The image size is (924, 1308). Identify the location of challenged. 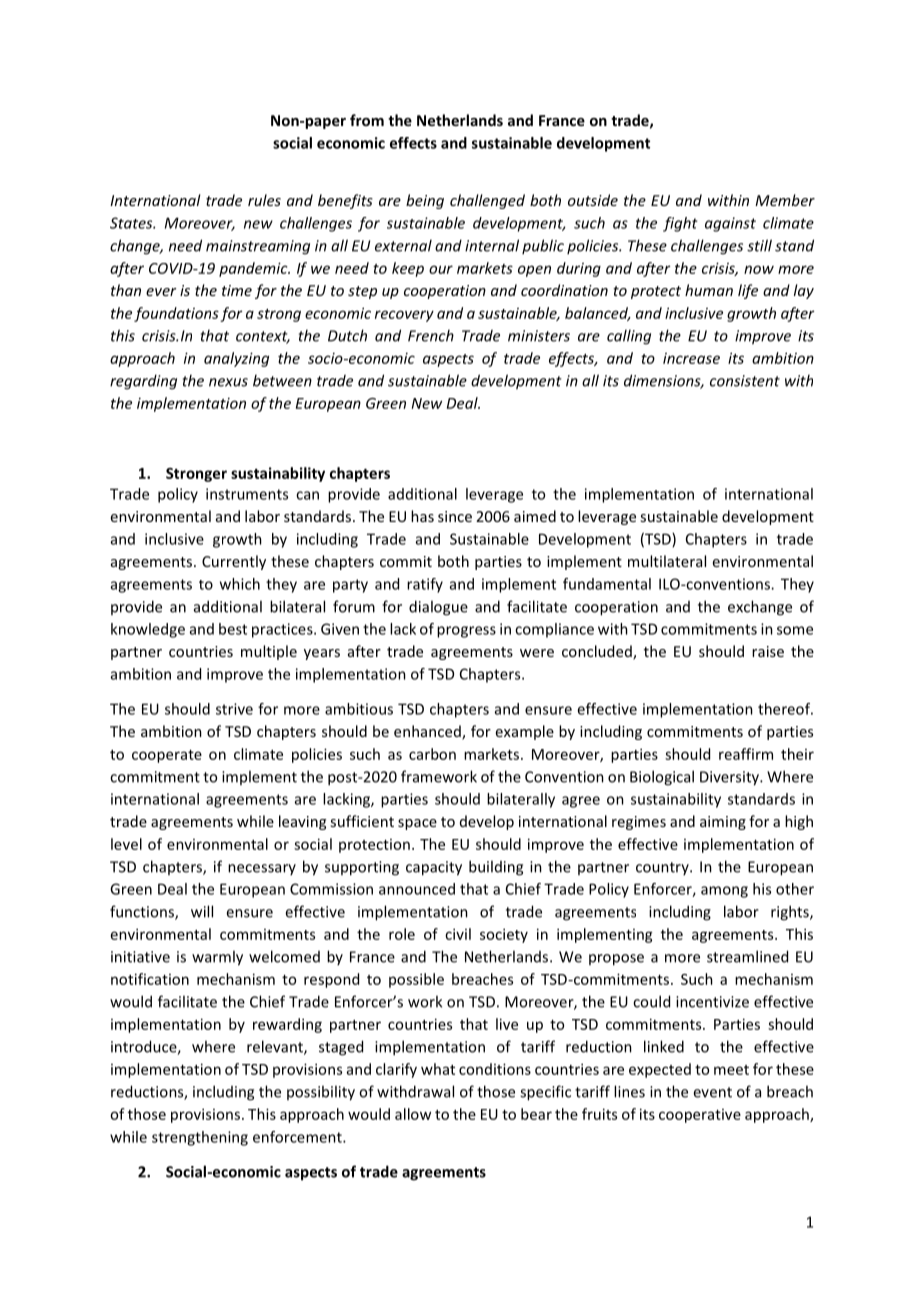
(487, 201).
